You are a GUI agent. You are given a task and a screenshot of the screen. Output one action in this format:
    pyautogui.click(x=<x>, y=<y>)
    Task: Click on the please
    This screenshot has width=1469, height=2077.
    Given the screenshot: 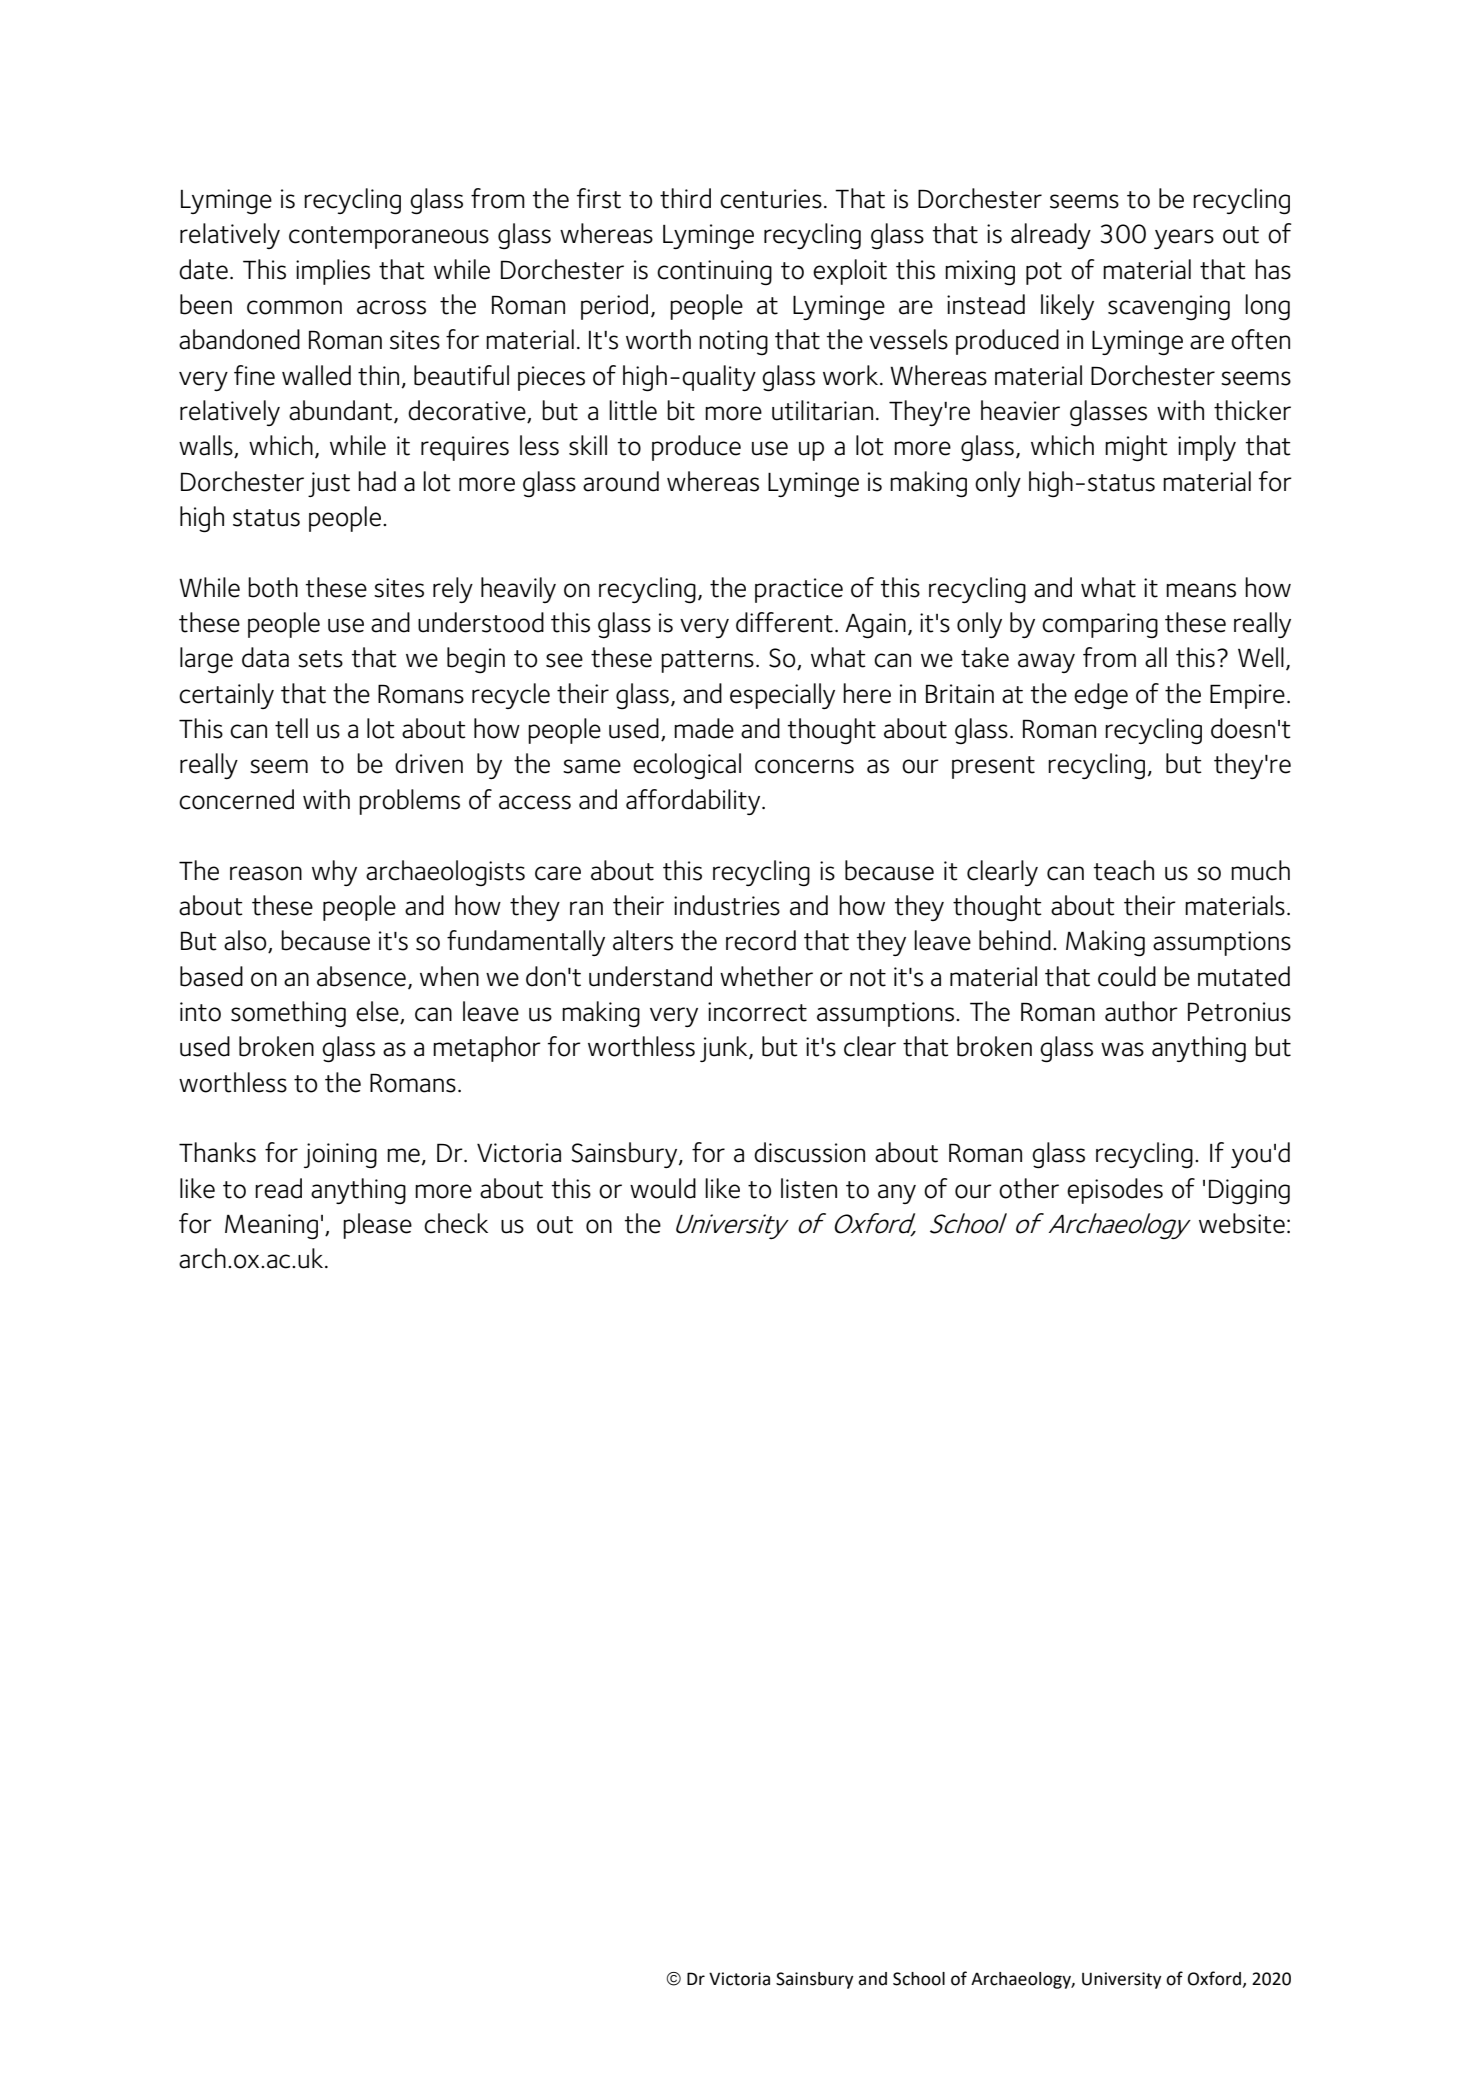 What is the action you would take?
    pyautogui.click(x=377, y=1226)
